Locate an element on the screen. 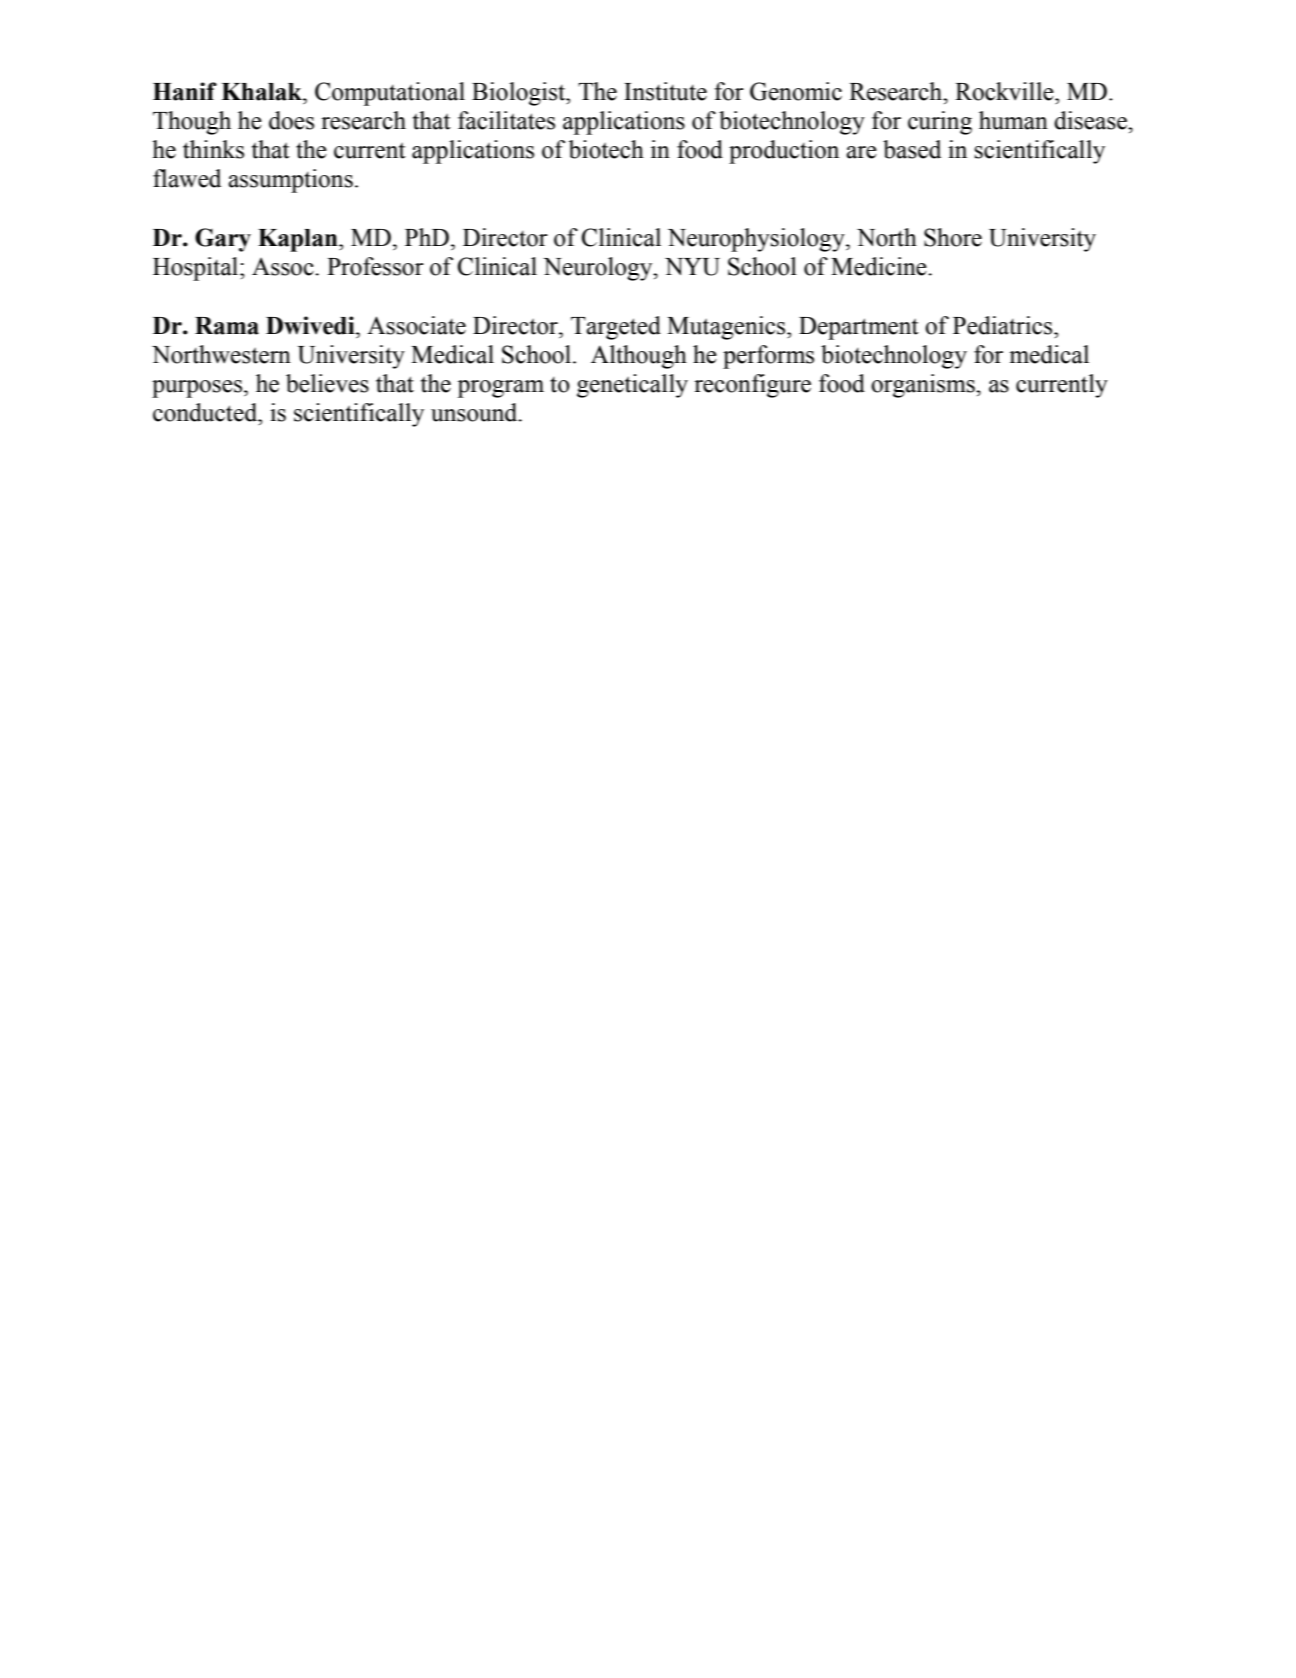 This screenshot has width=1296, height=1678. Pediatrics is located at coordinates (1004, 325).
